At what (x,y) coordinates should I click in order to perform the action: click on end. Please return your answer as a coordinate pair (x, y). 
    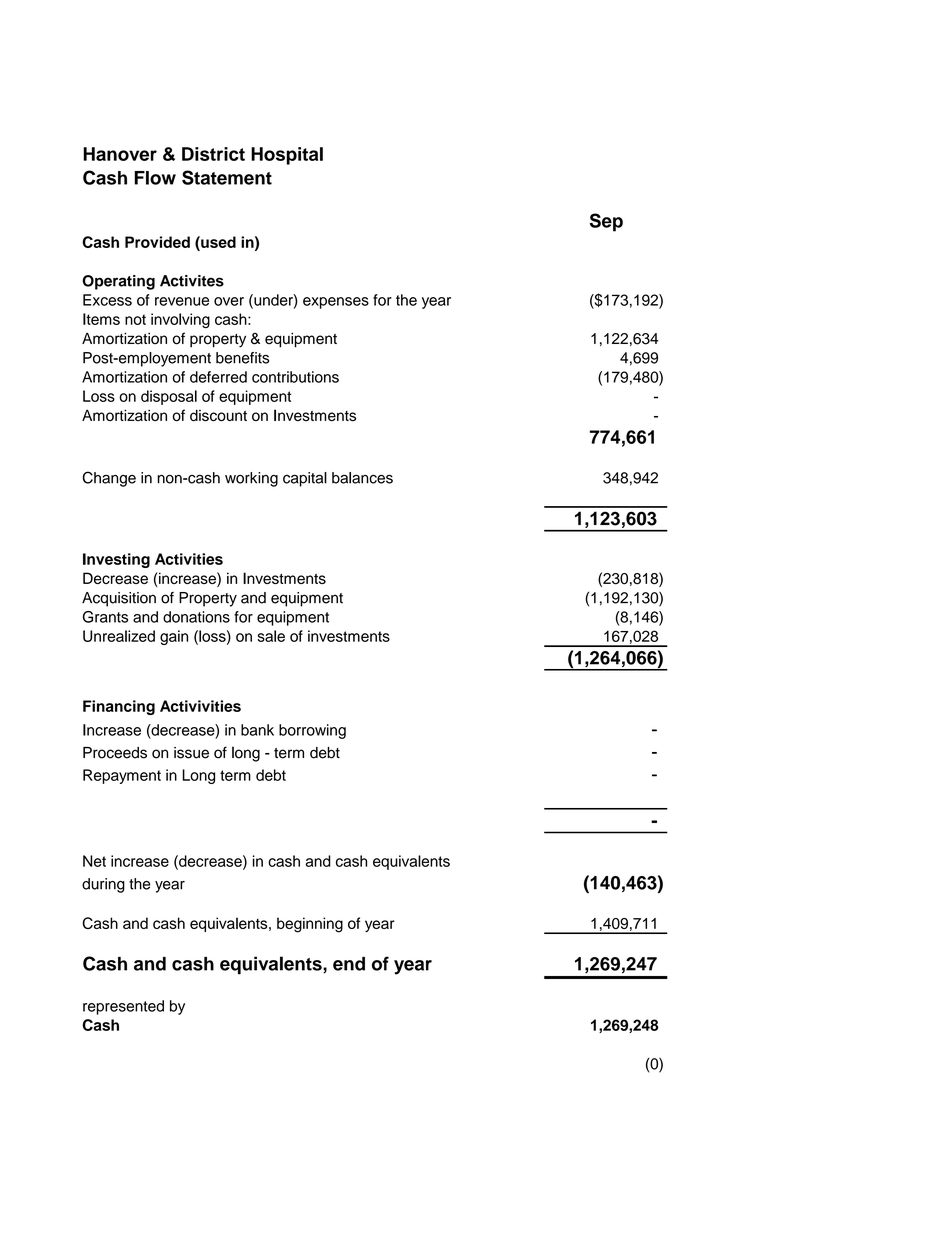
    Looking at the image, I should click on (349, 964).
